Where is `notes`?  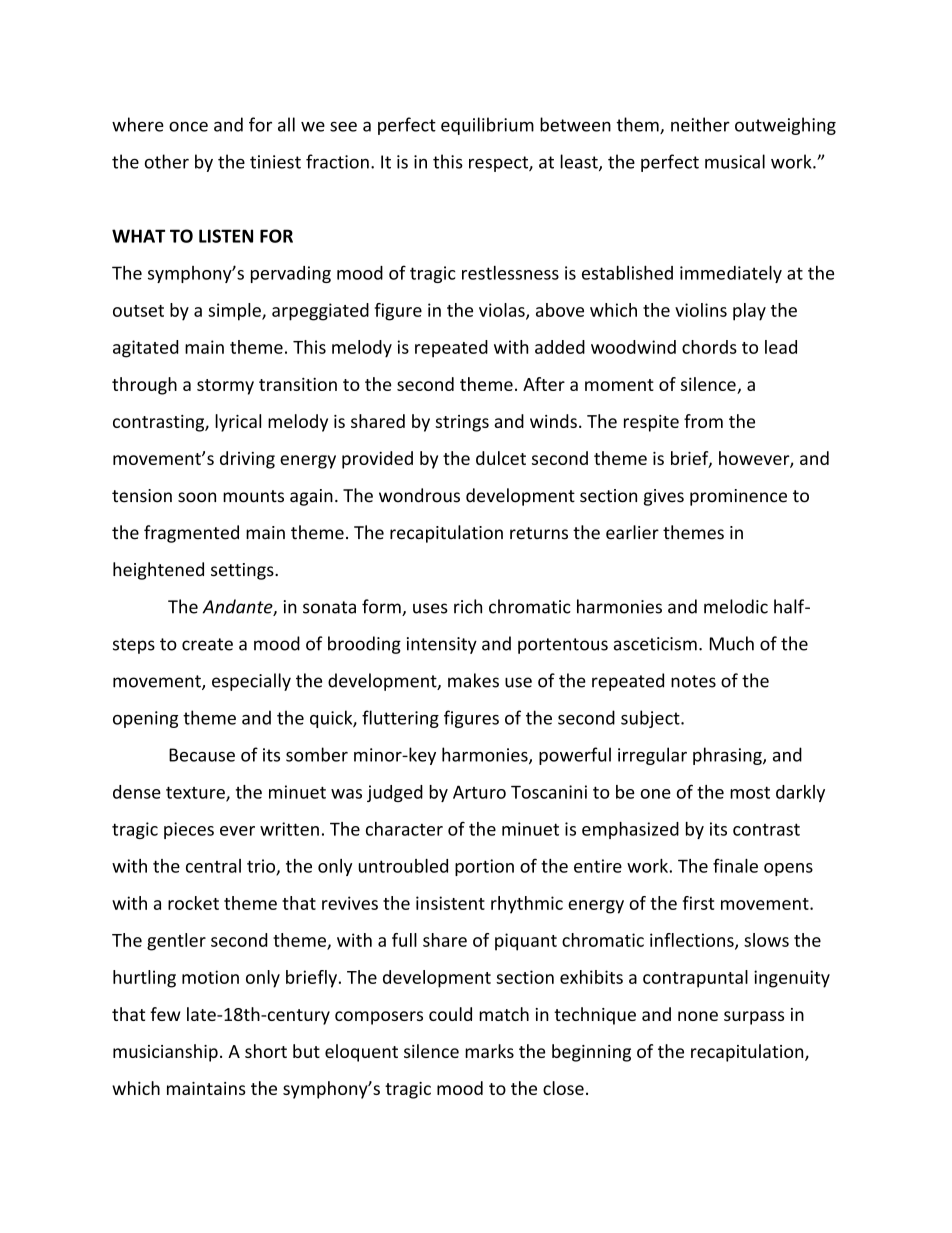 notes is located at coordinates (693, 681).
